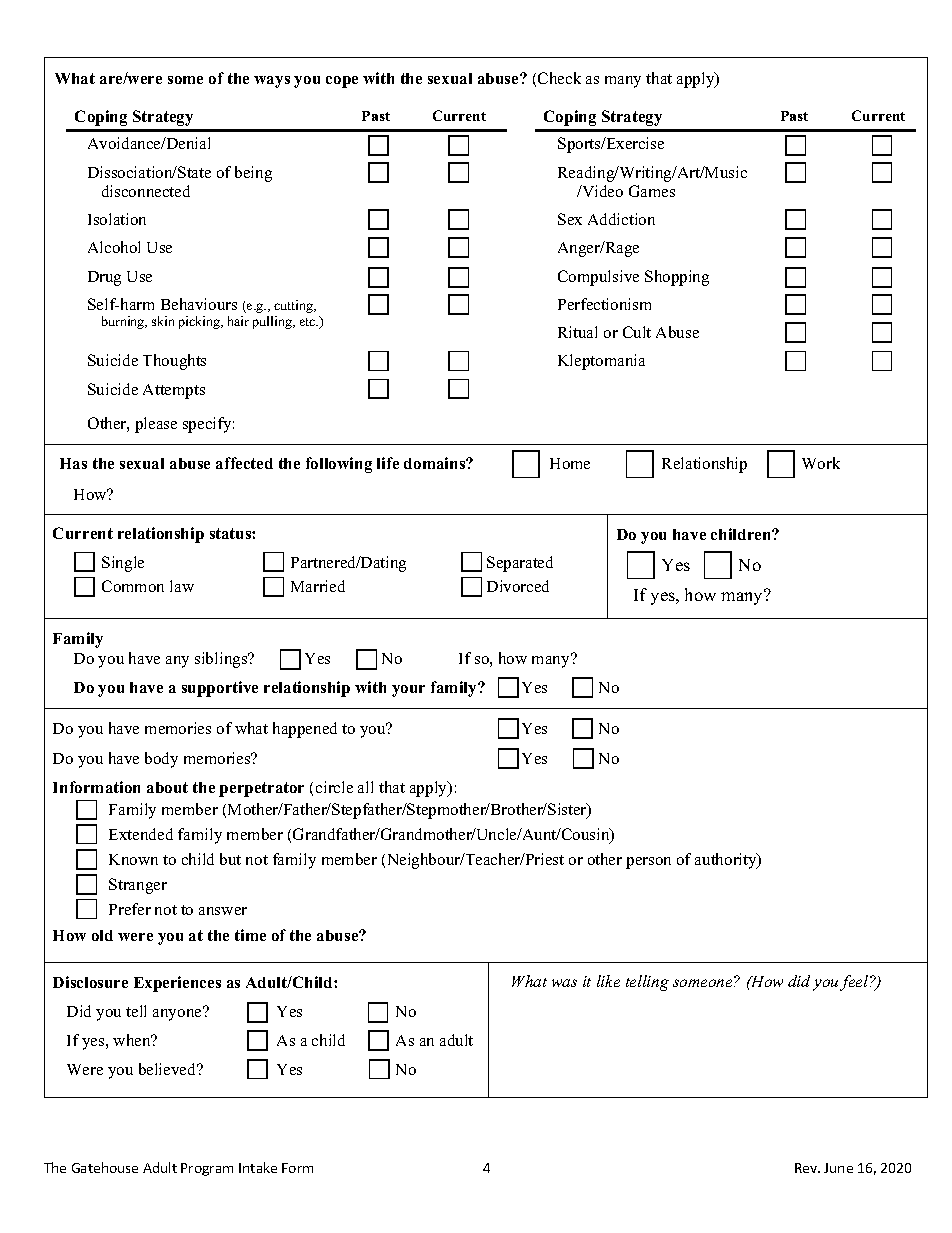 The height and width of the screenshot is (1233, 952). I want to click on ways, so click(272, 82).
